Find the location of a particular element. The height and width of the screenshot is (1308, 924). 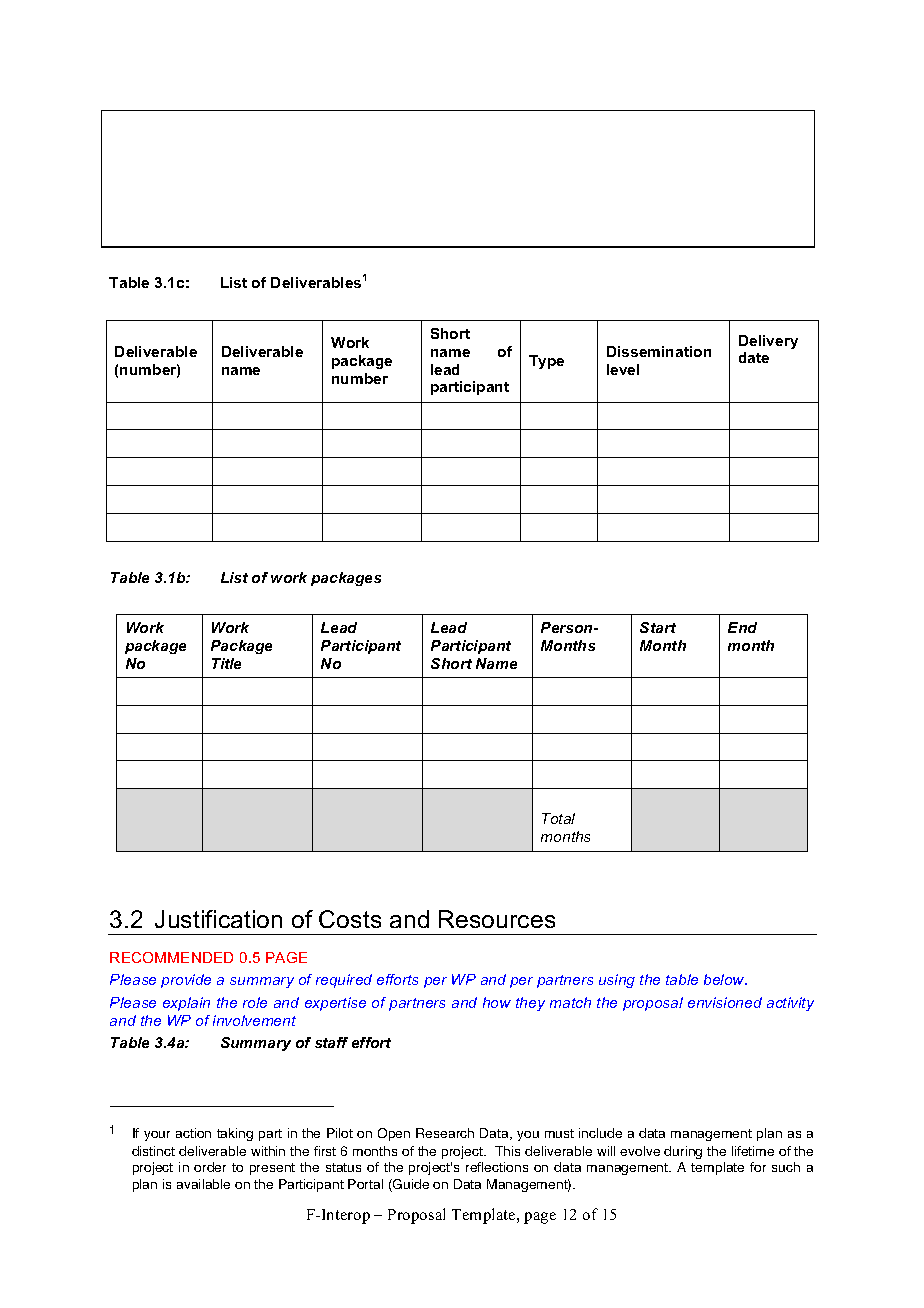

Resources is located at coordinates (497, 919).
